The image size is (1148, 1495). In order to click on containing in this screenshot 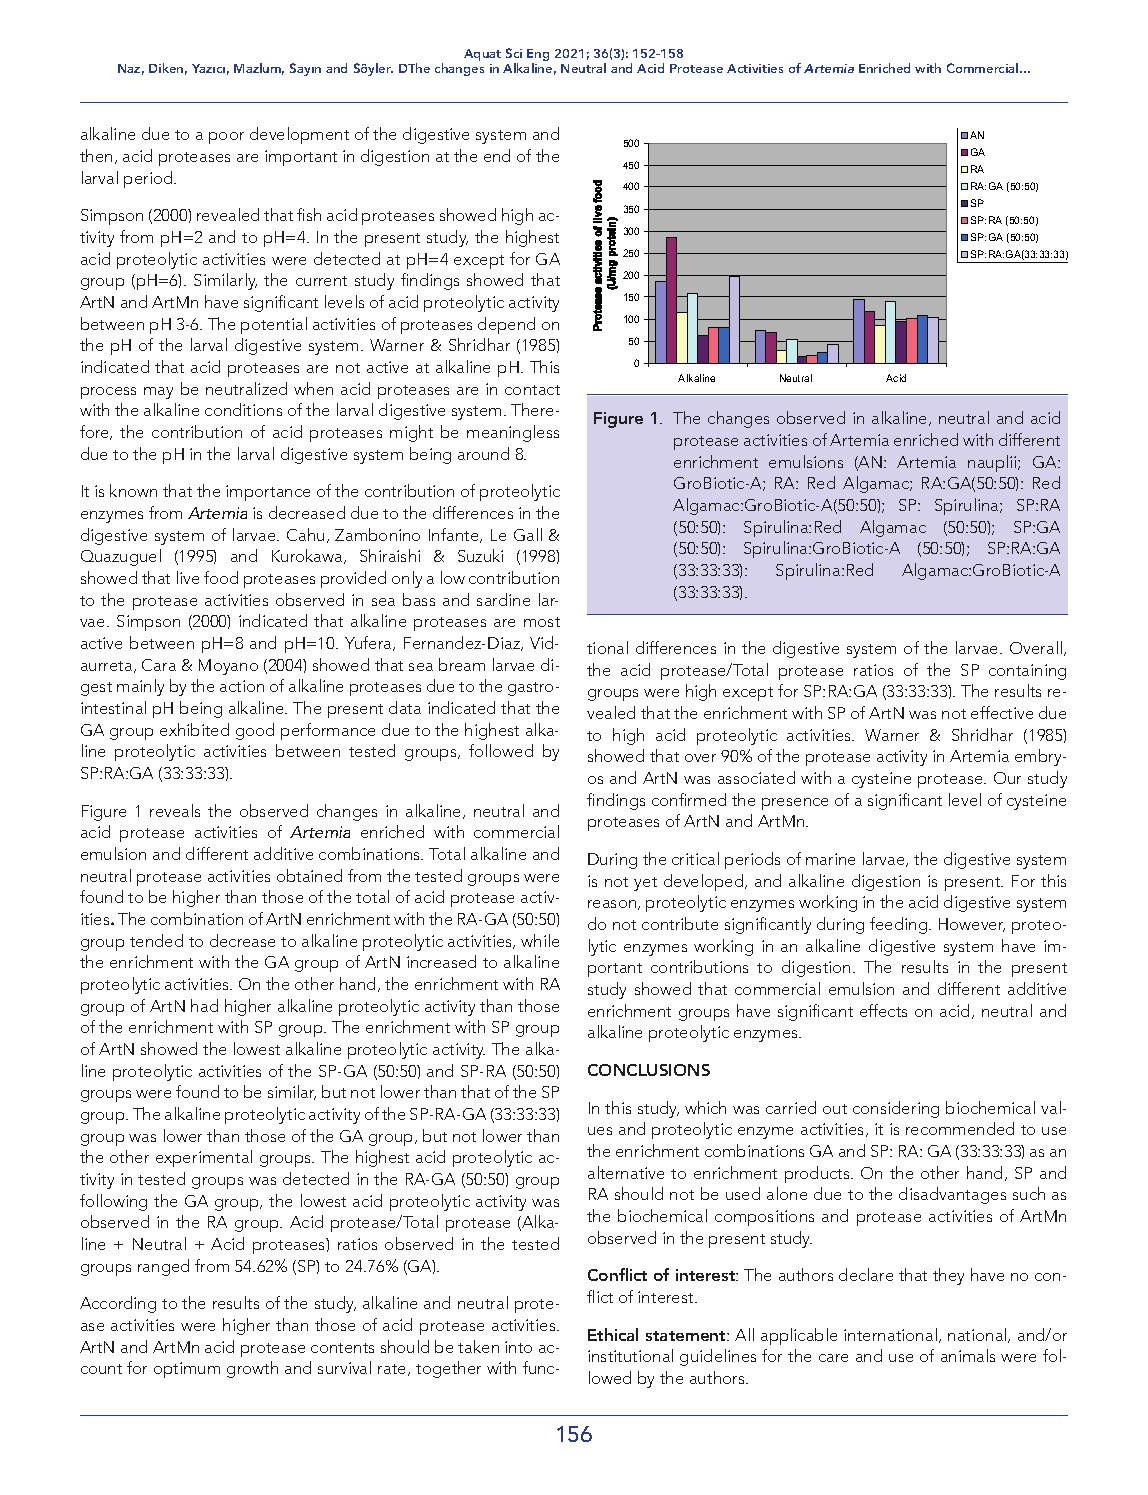, I will do `click(1027, 672)`.
